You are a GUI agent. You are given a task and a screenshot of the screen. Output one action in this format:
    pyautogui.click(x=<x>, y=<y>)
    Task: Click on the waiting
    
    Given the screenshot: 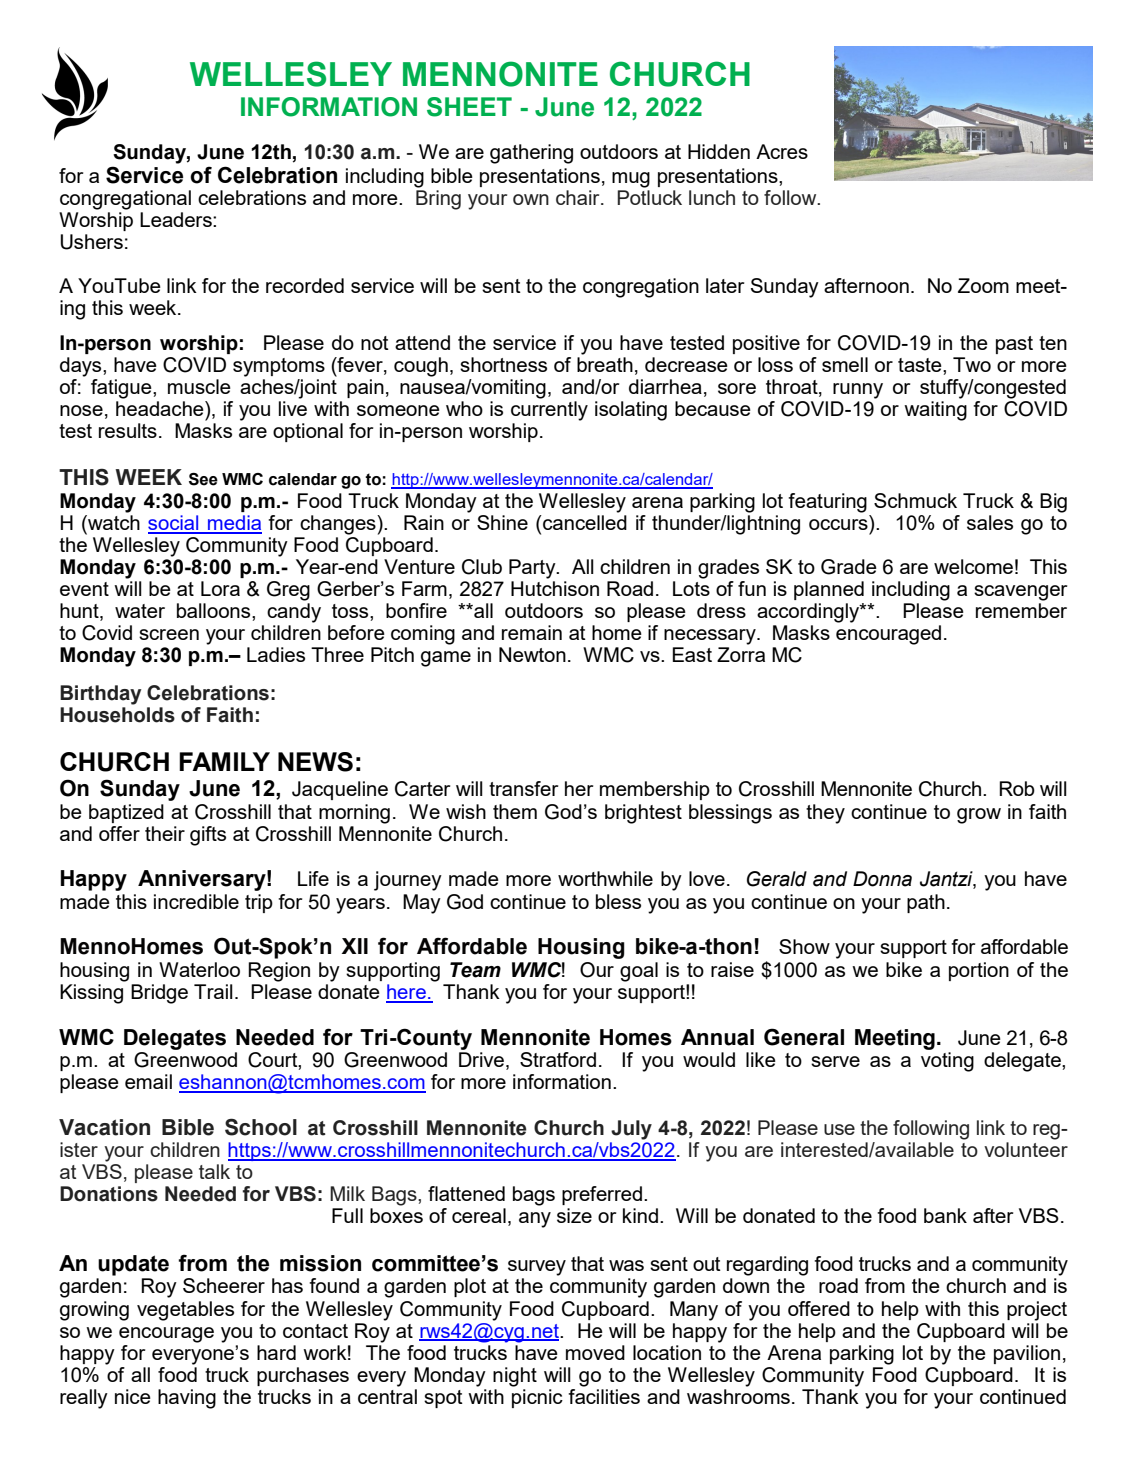 What is the action you would take?
    pyautogui.click(x=935, y=411)
